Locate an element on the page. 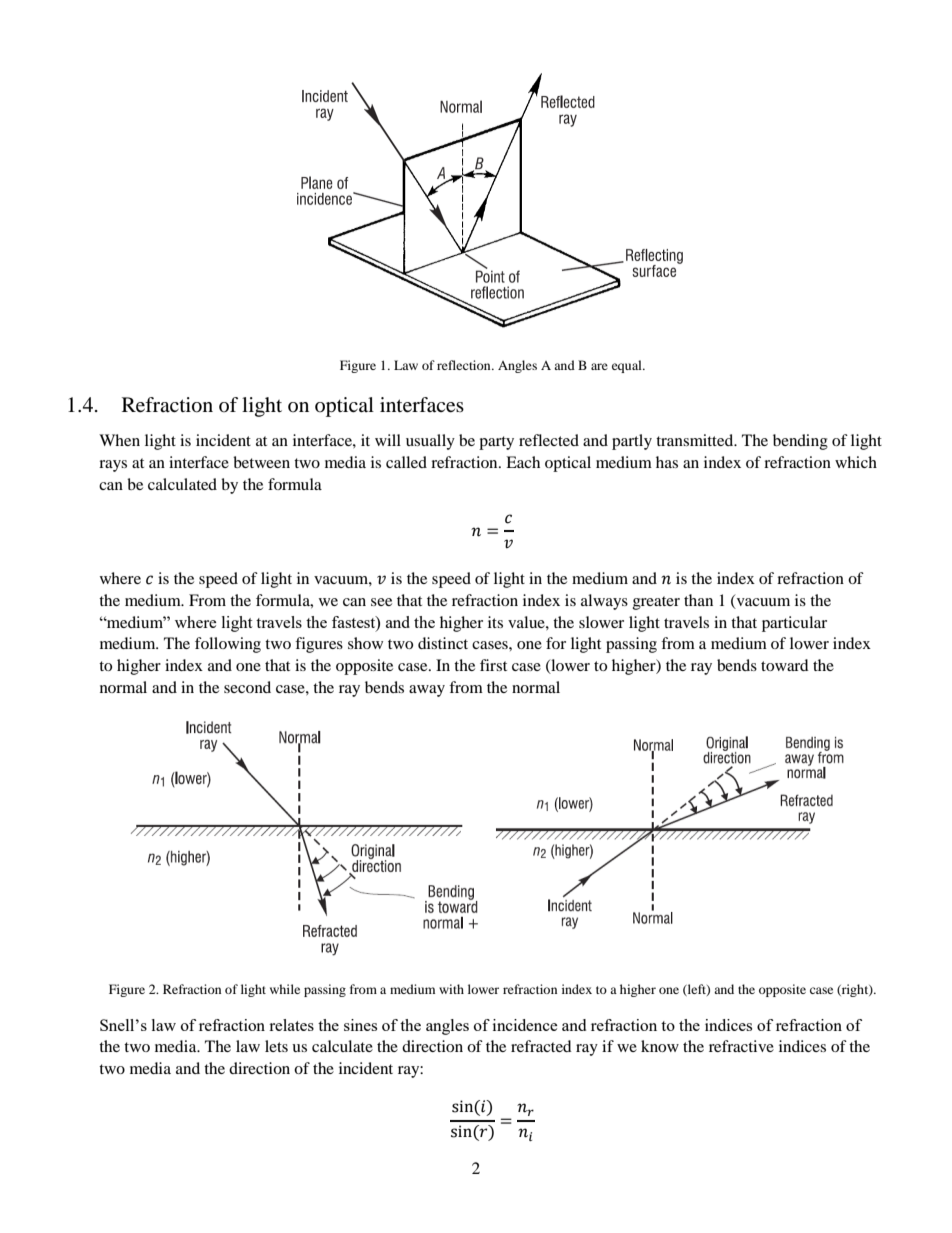  incidence is located at coordinates (525, 1025).
